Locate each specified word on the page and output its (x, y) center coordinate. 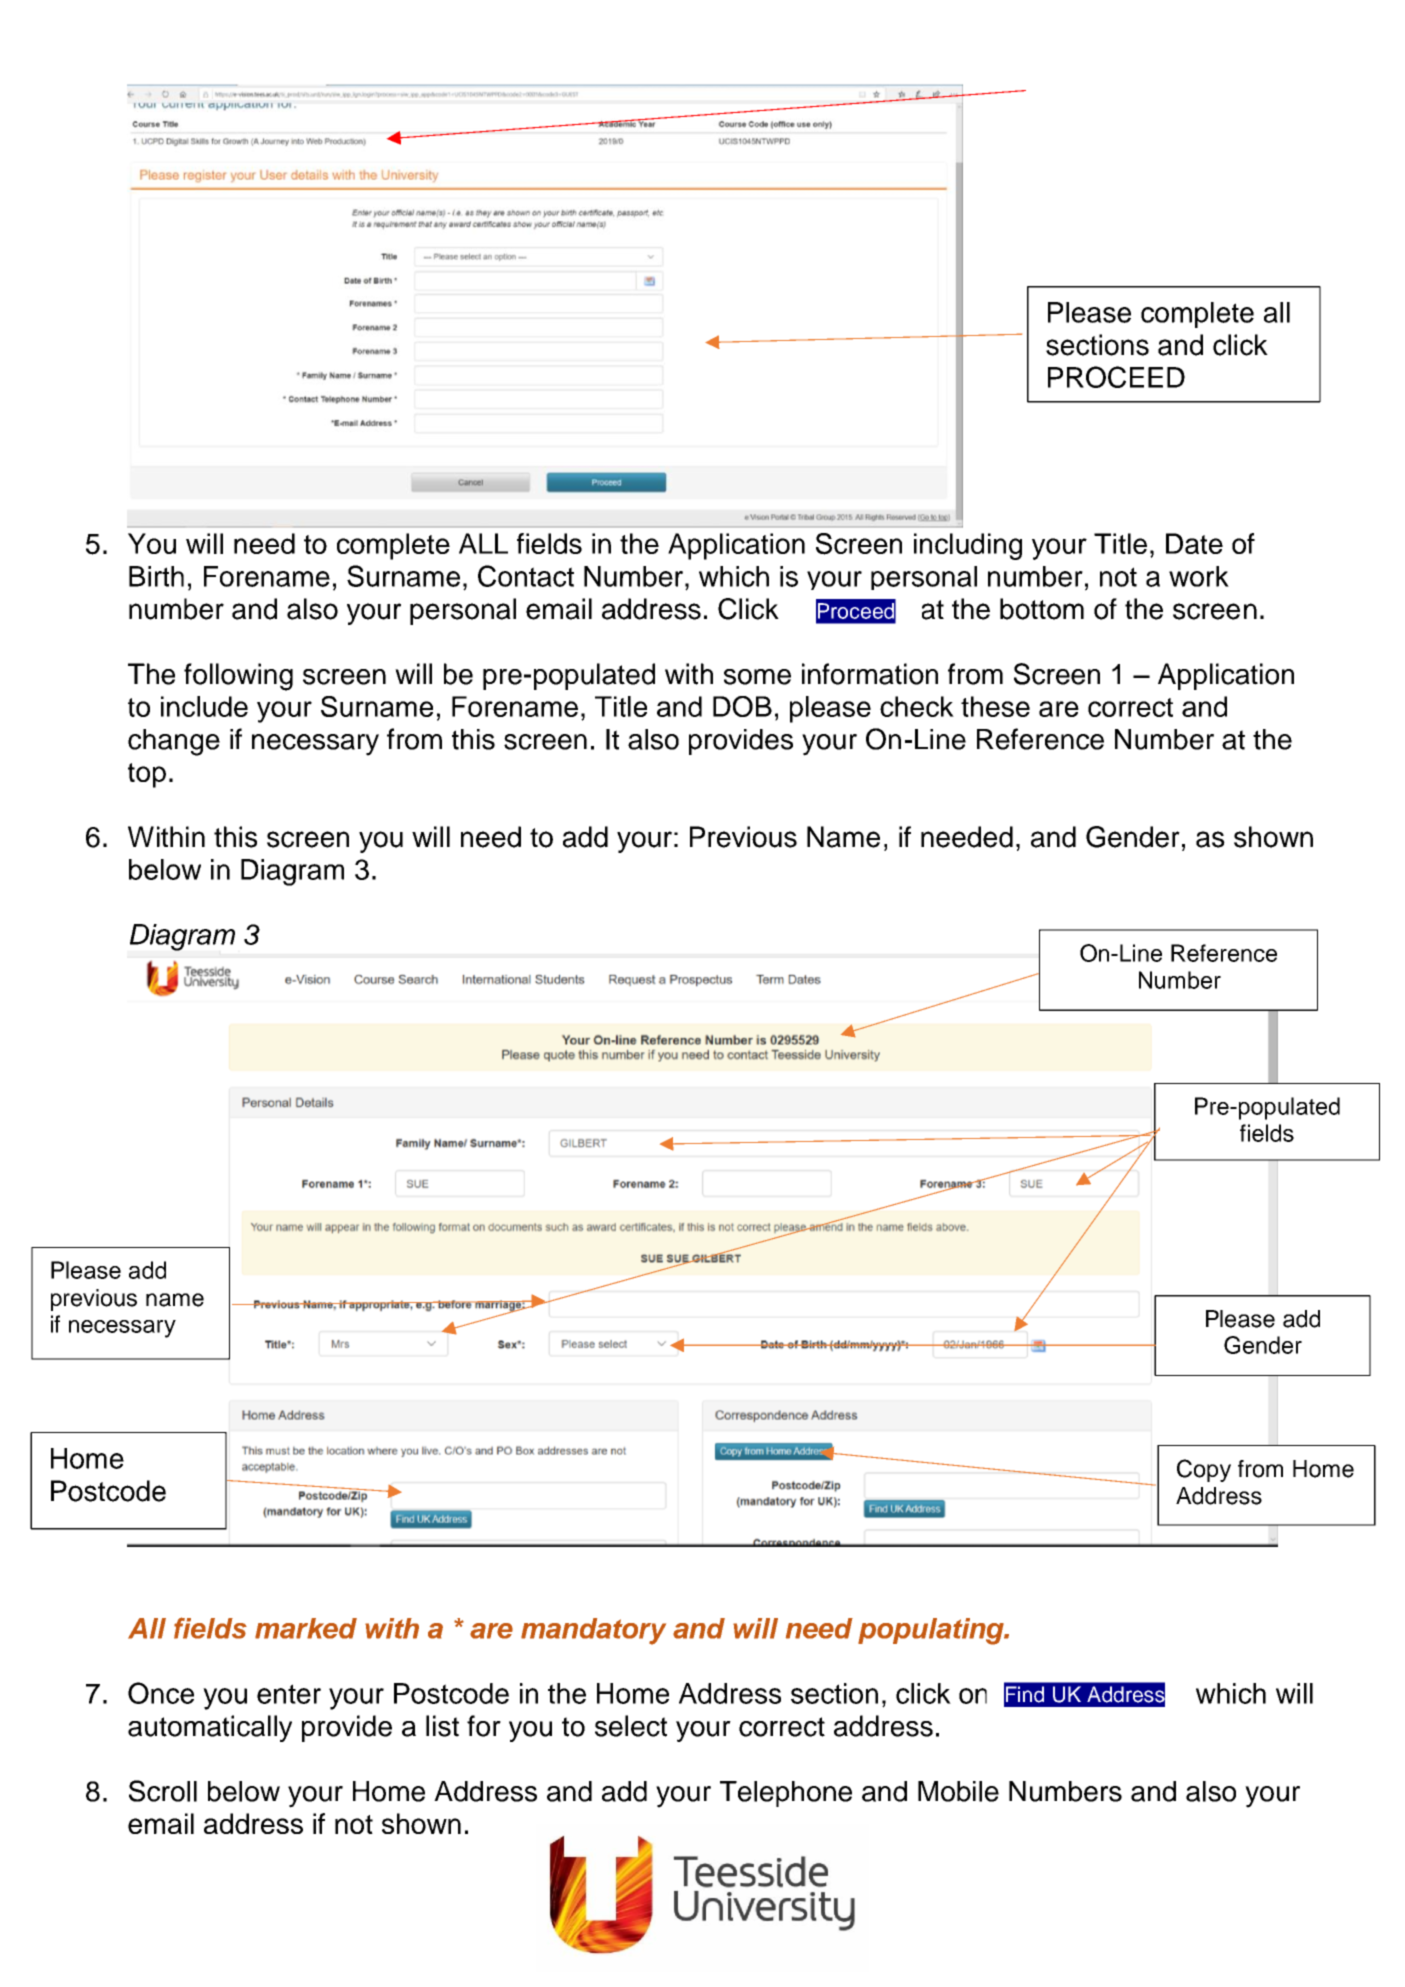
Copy (1204, 1470)
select (631, 1726)
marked (306, 1628)
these (995, 706)
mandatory (593, 1631)
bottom (1042, 609)
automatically (210, 1728)
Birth (156, 576)
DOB (742, 706)
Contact (526, 576)
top (147, 775)
